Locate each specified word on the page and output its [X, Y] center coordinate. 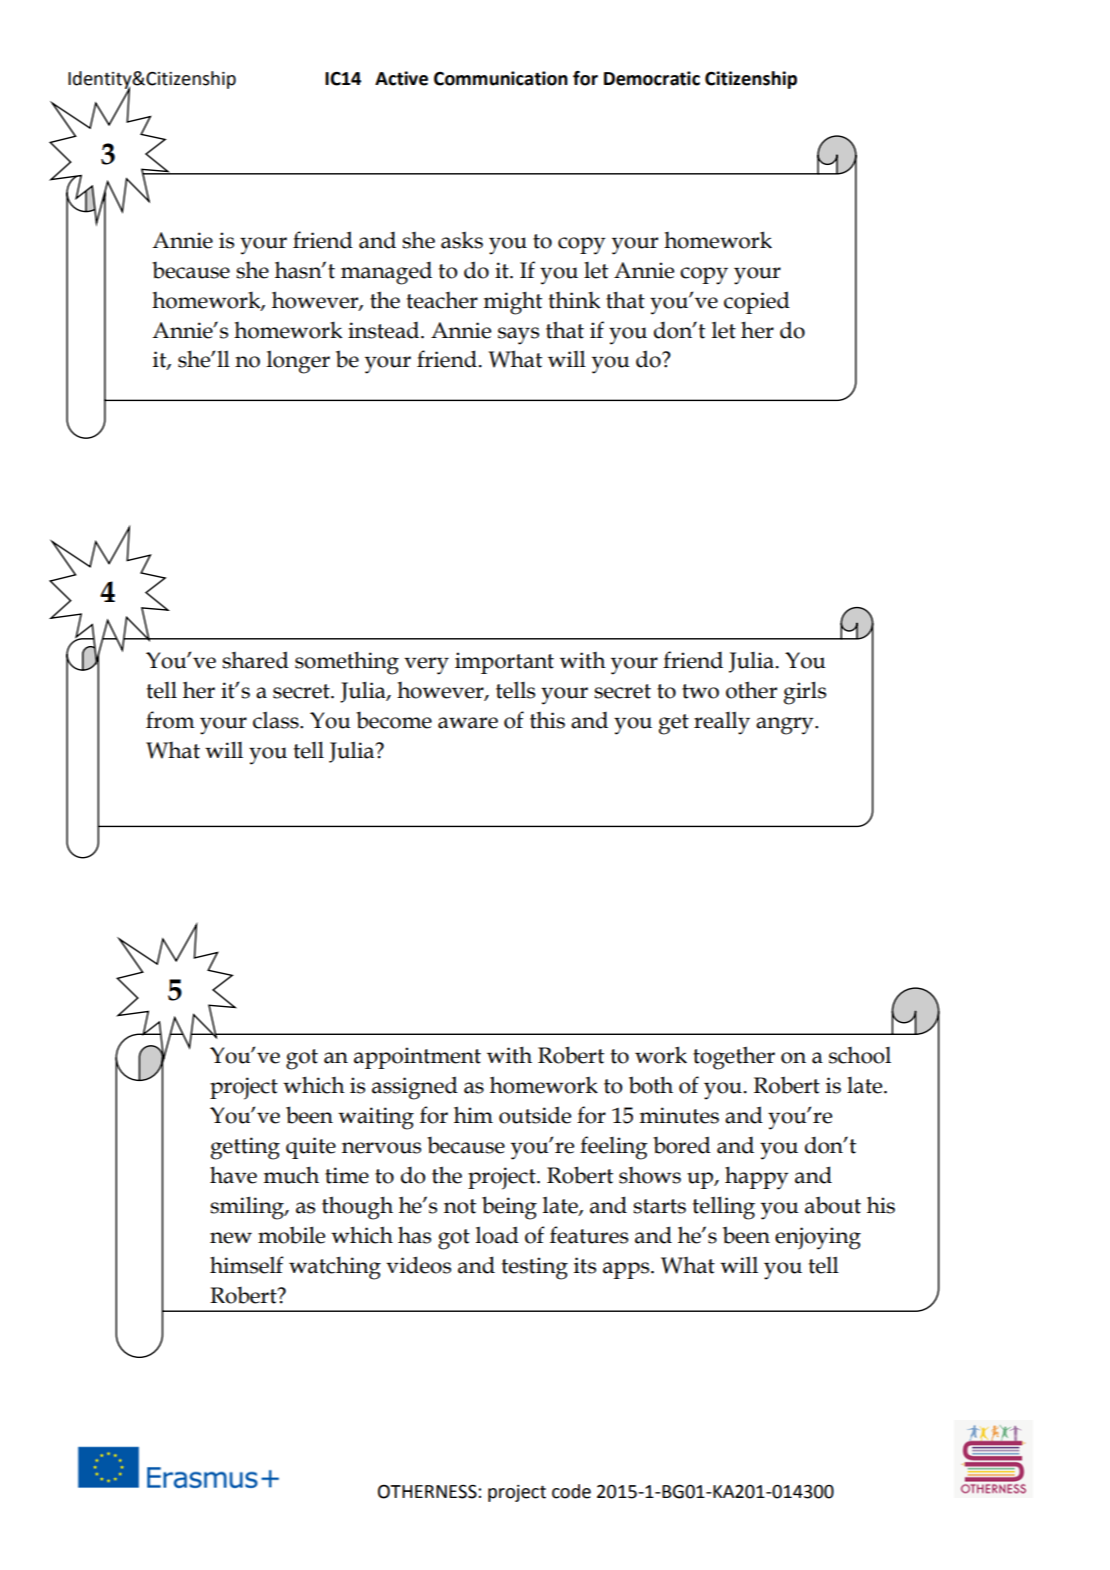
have [233, 1175]
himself [247, 1265]
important [504, 663]
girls [805, 693]
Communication [501, 78]
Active [401, 78]
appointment [417, 1058]
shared [255, 660]
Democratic [652, 78]
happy [757, 1178]
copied [757, 302]
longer [298, 362]
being [509, 1208]
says [518, 336]
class [277, 720]
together [734, 1058]
